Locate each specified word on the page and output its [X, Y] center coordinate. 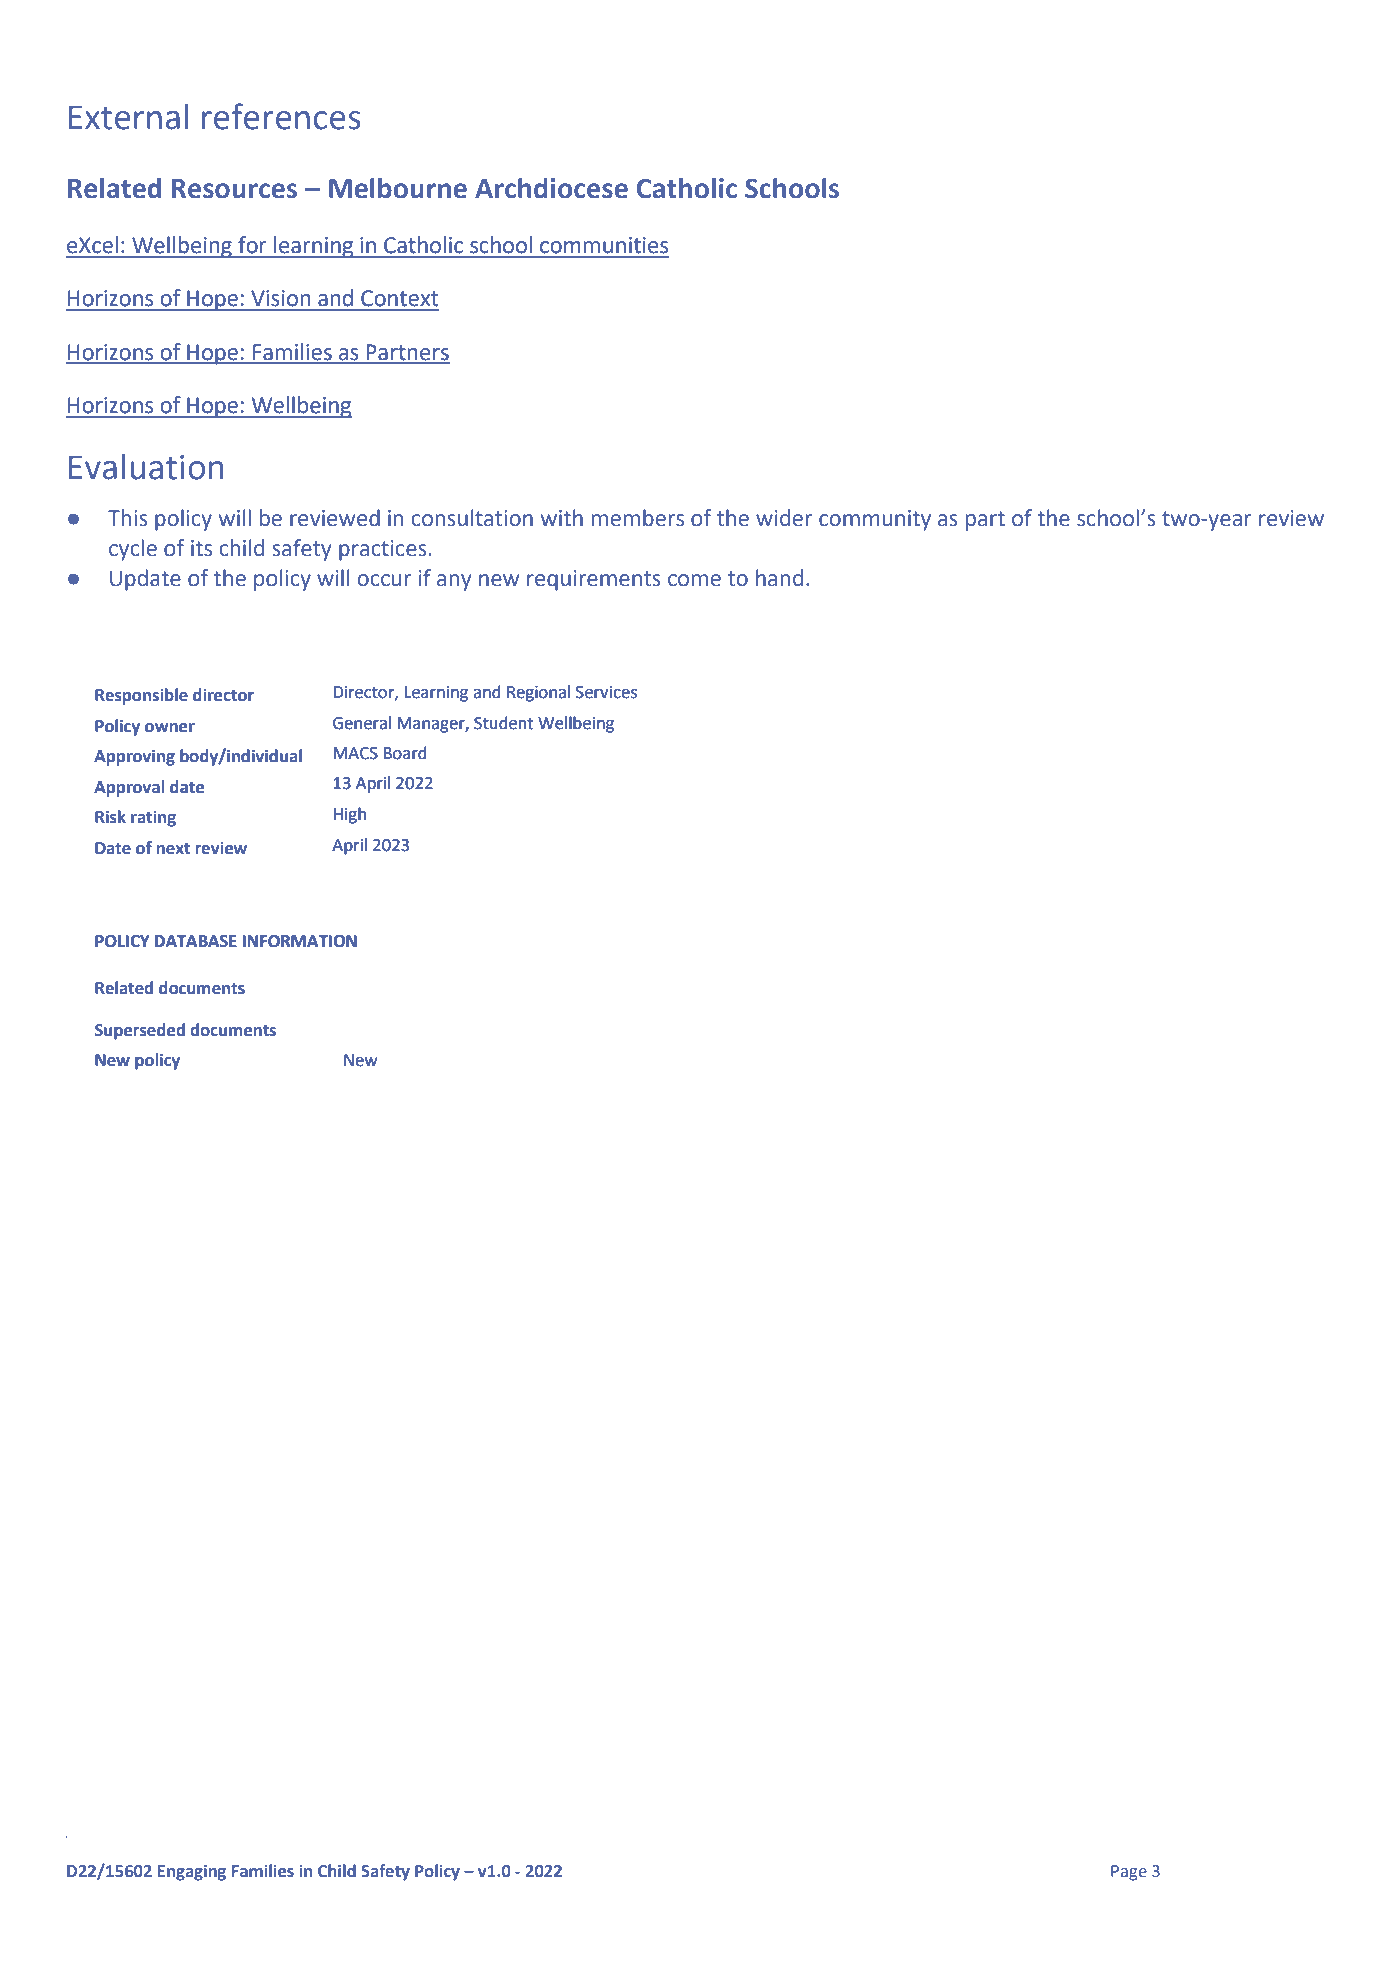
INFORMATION [300, 941]
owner [170, 728]
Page [1129, 1873]
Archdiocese [551, 188]
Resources [234, 189]
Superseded [140, 1031]
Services [606, 692]
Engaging [192, 1872]
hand [779, 578]
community [875, 520]
